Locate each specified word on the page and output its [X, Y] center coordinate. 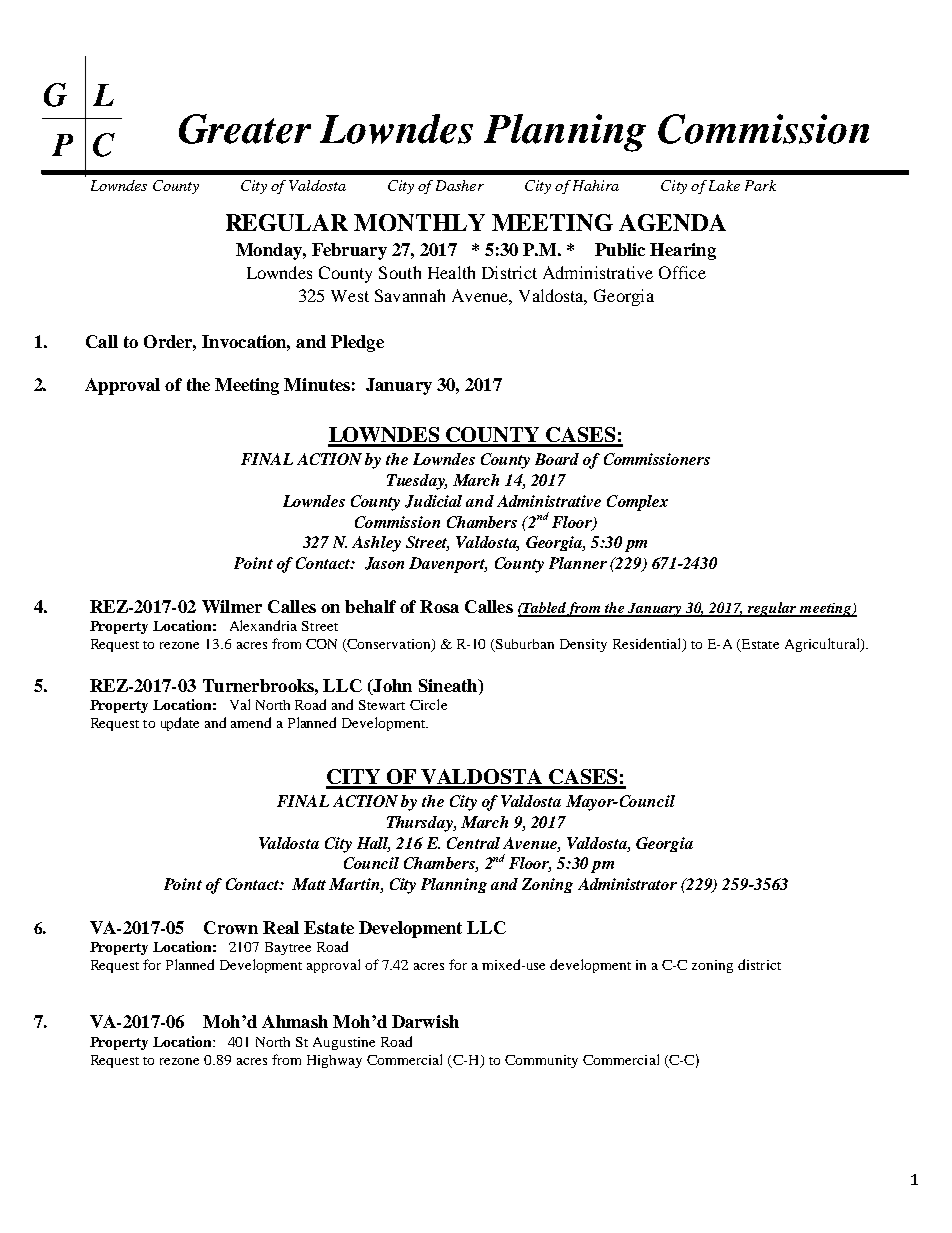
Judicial [433, 501]
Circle [428, 704]
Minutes [317, 384]
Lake [724, 185]
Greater [245, 129]
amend [251, 722]
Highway [334, 1061]
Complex [637, 503]
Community [541, 1061]
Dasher [460, 185]
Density [583, 645]
